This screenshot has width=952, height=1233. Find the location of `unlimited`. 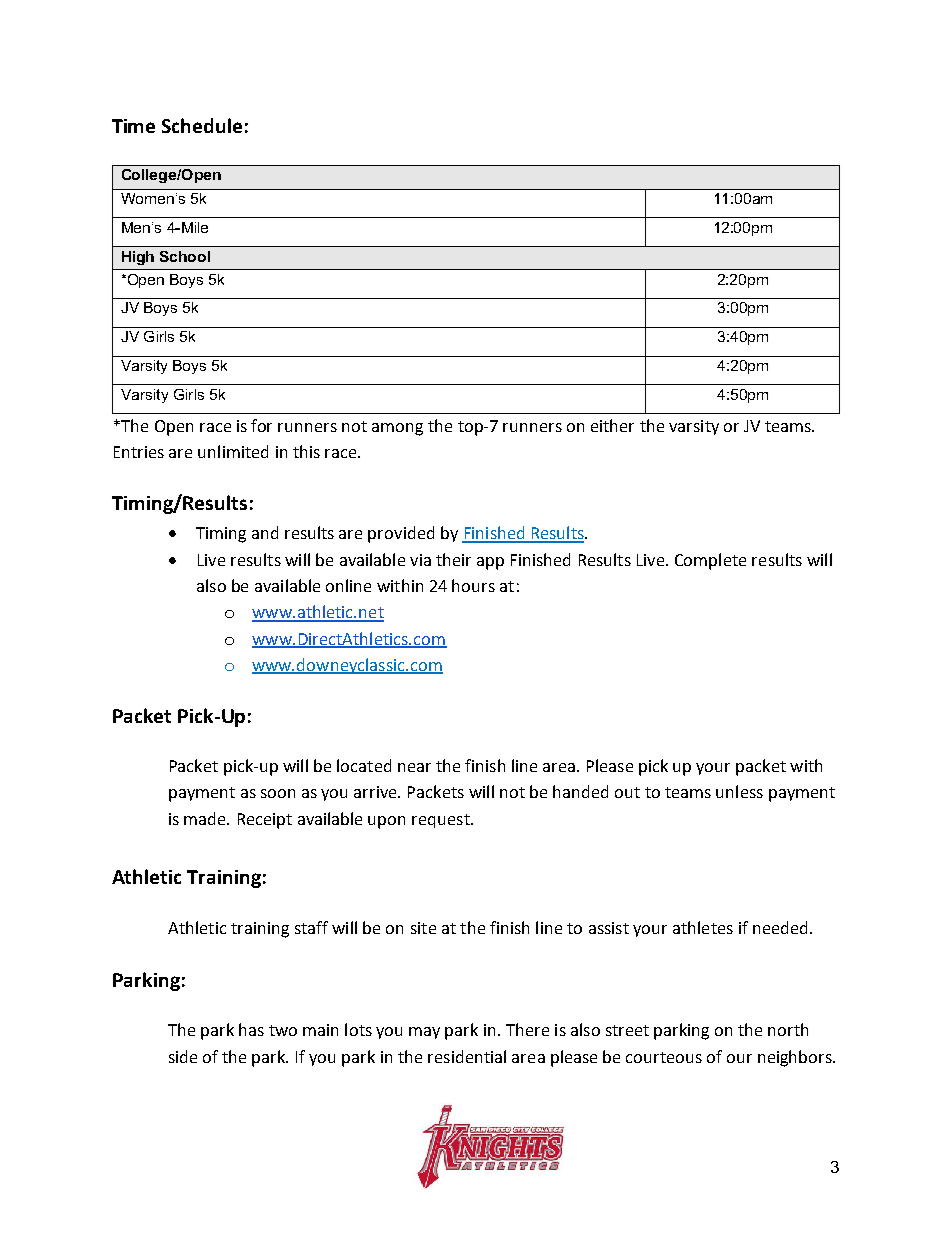

unlimited is located at coordinates (233, 451).
